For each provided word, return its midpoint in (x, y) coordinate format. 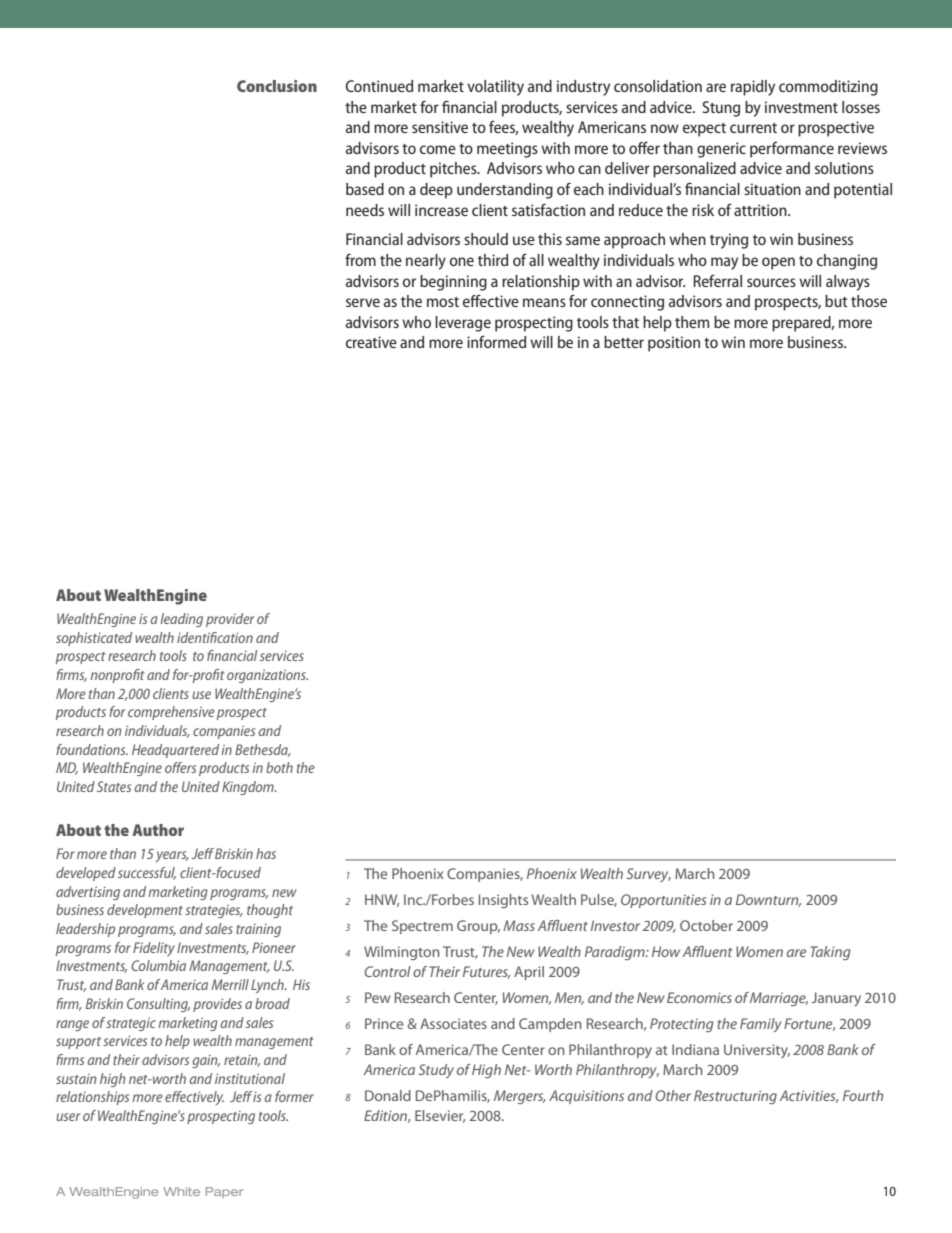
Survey (648, 875)
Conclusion (277, 86)
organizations (267, 676)
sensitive (440, 127)
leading (181, 620)
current (753, 128)
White (181, 1191)
